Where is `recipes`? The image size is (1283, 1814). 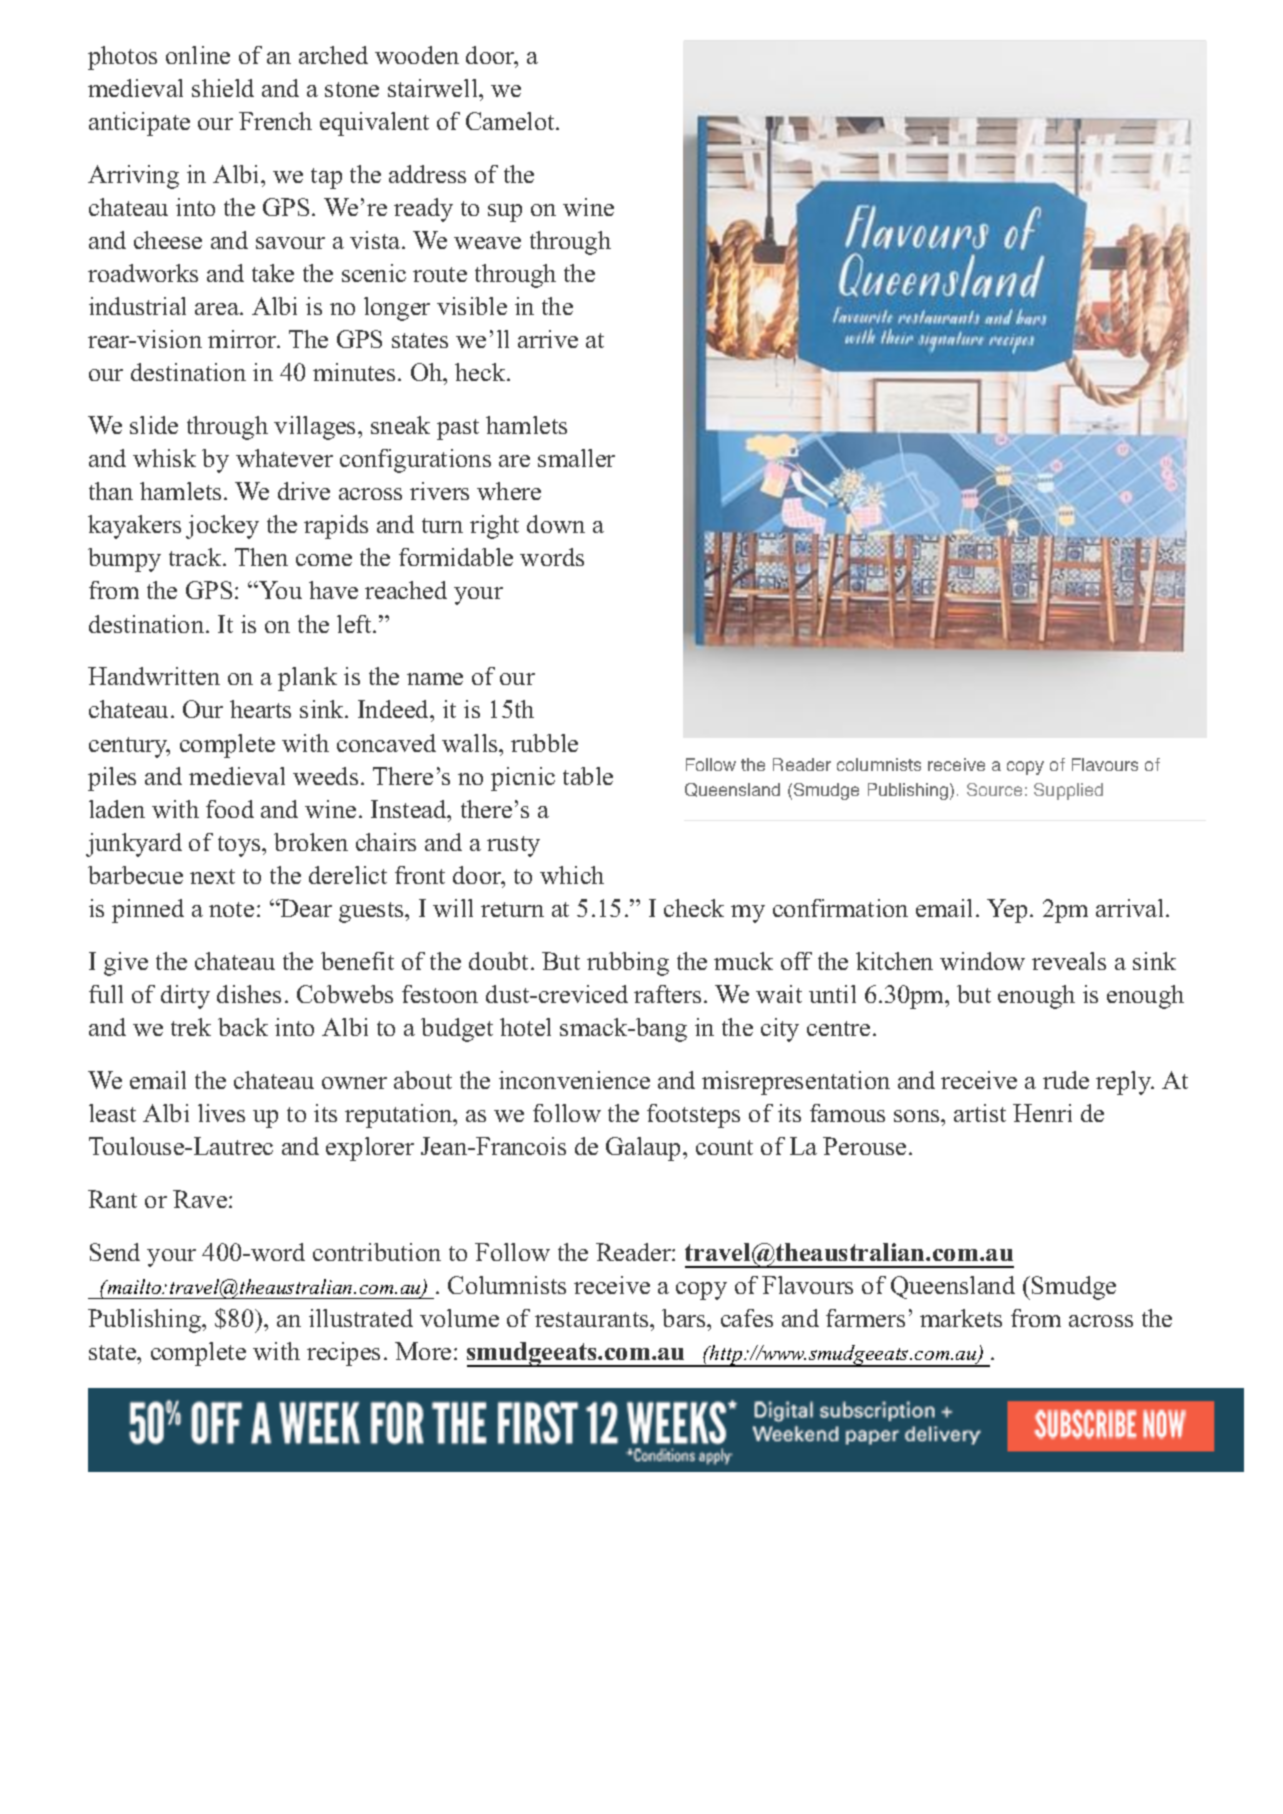
recipes is located at coordinates (343, 1354).
